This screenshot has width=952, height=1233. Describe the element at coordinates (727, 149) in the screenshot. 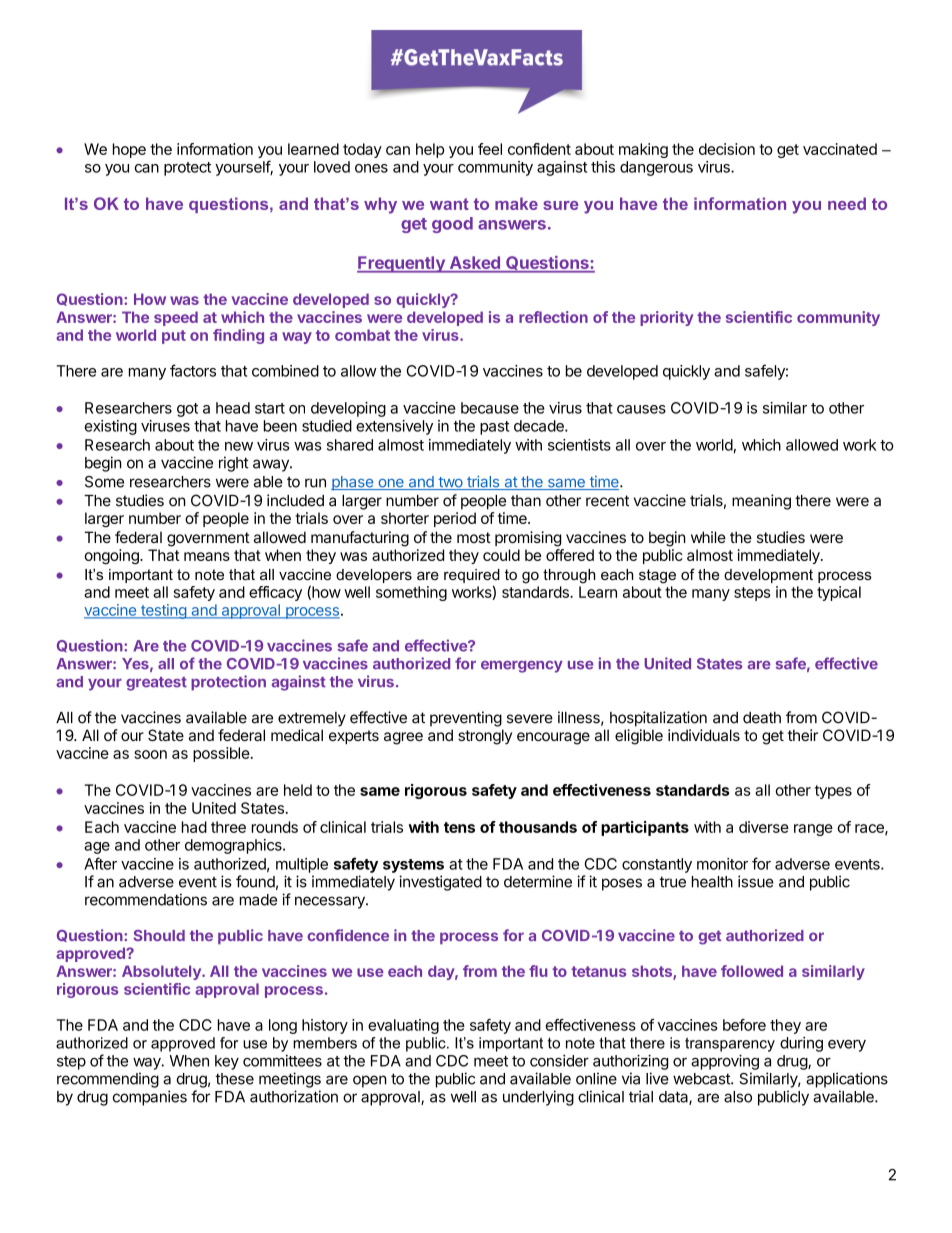

I see `decision` at that location.
